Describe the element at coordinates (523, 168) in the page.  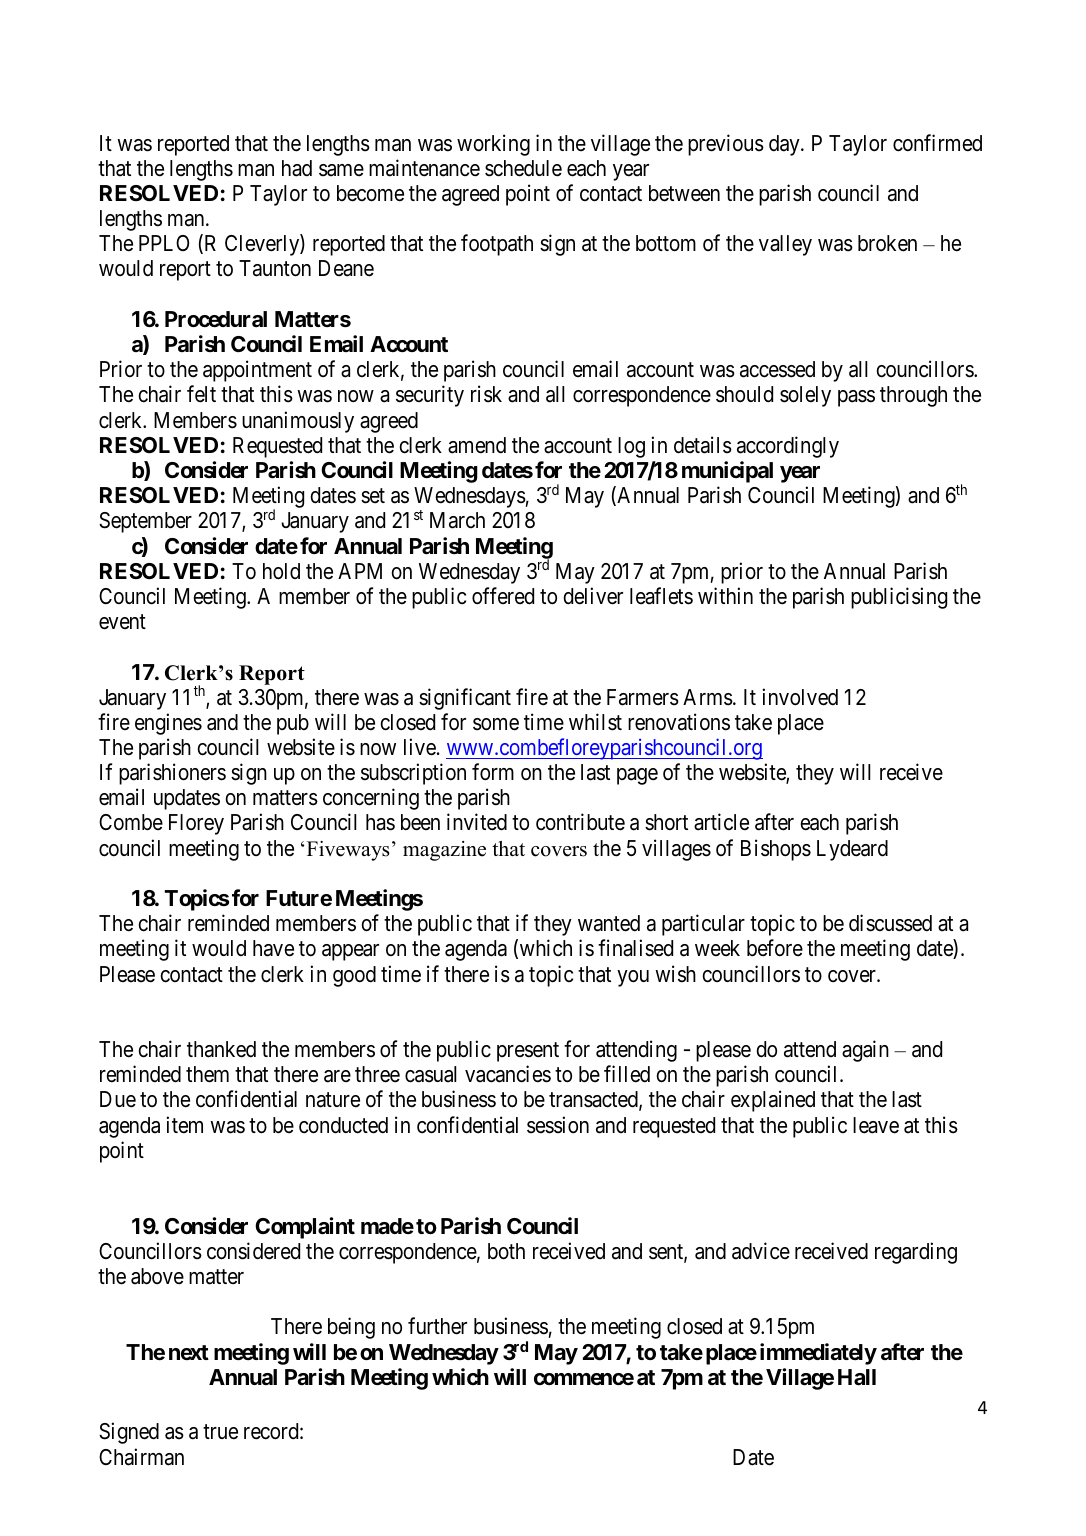
I see `schedule` at that location.
